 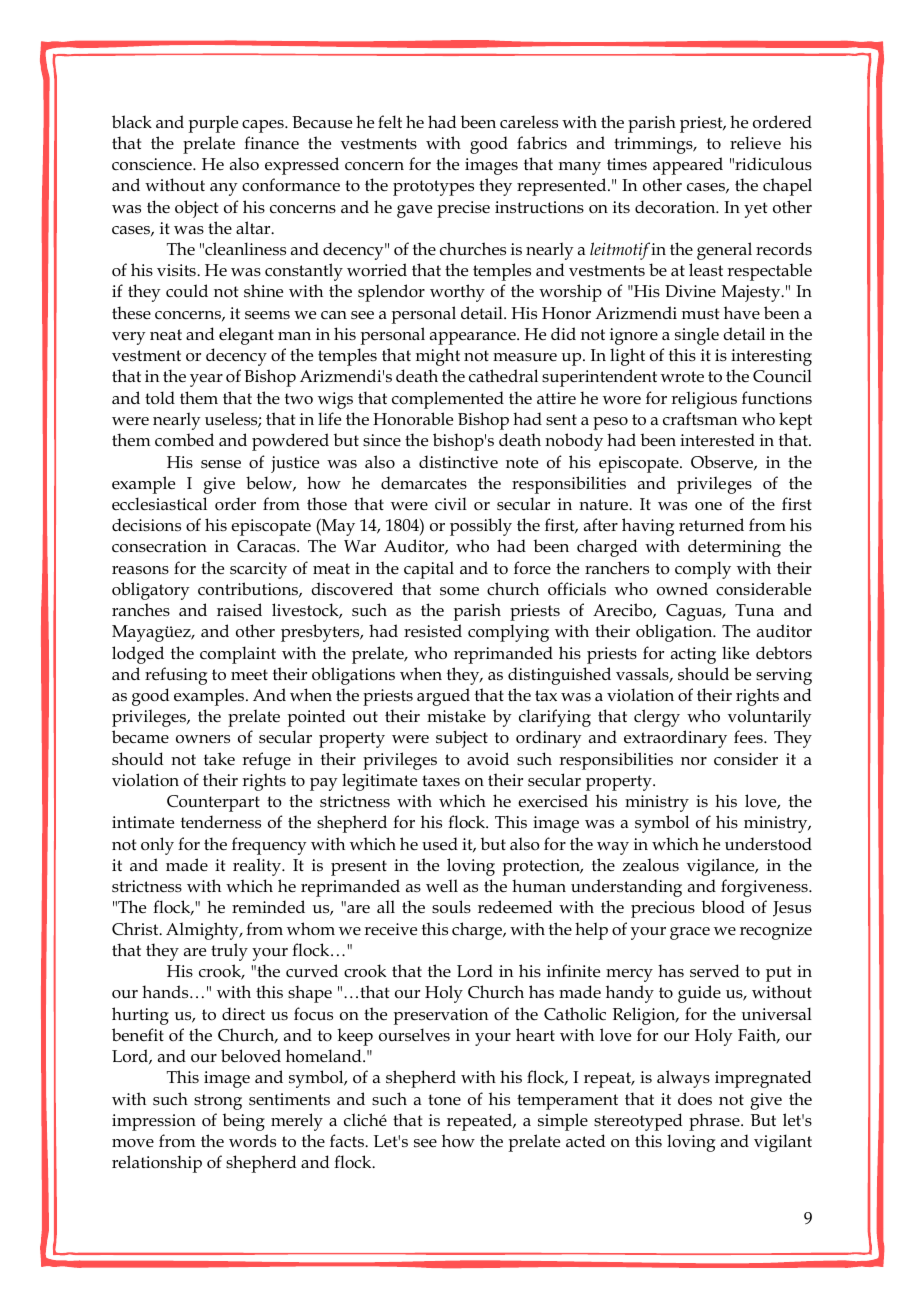 What do you see at coordinates (213, 124) in the page?
I see `purple` at bounding box center [213, 124].
